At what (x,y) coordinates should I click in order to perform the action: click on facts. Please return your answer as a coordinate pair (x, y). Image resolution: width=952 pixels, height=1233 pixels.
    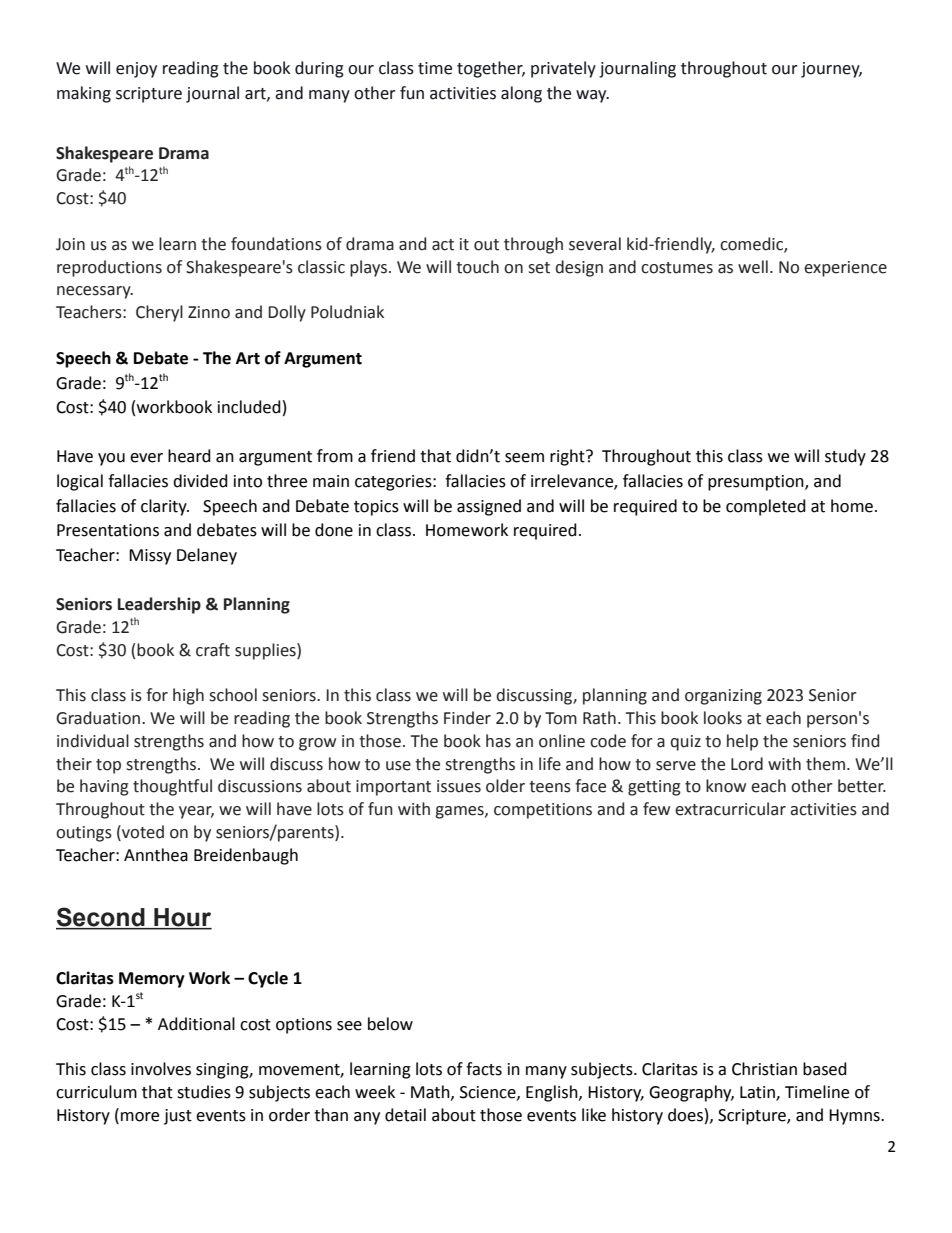
    Looking at the image, I should click on (484, 1069).
